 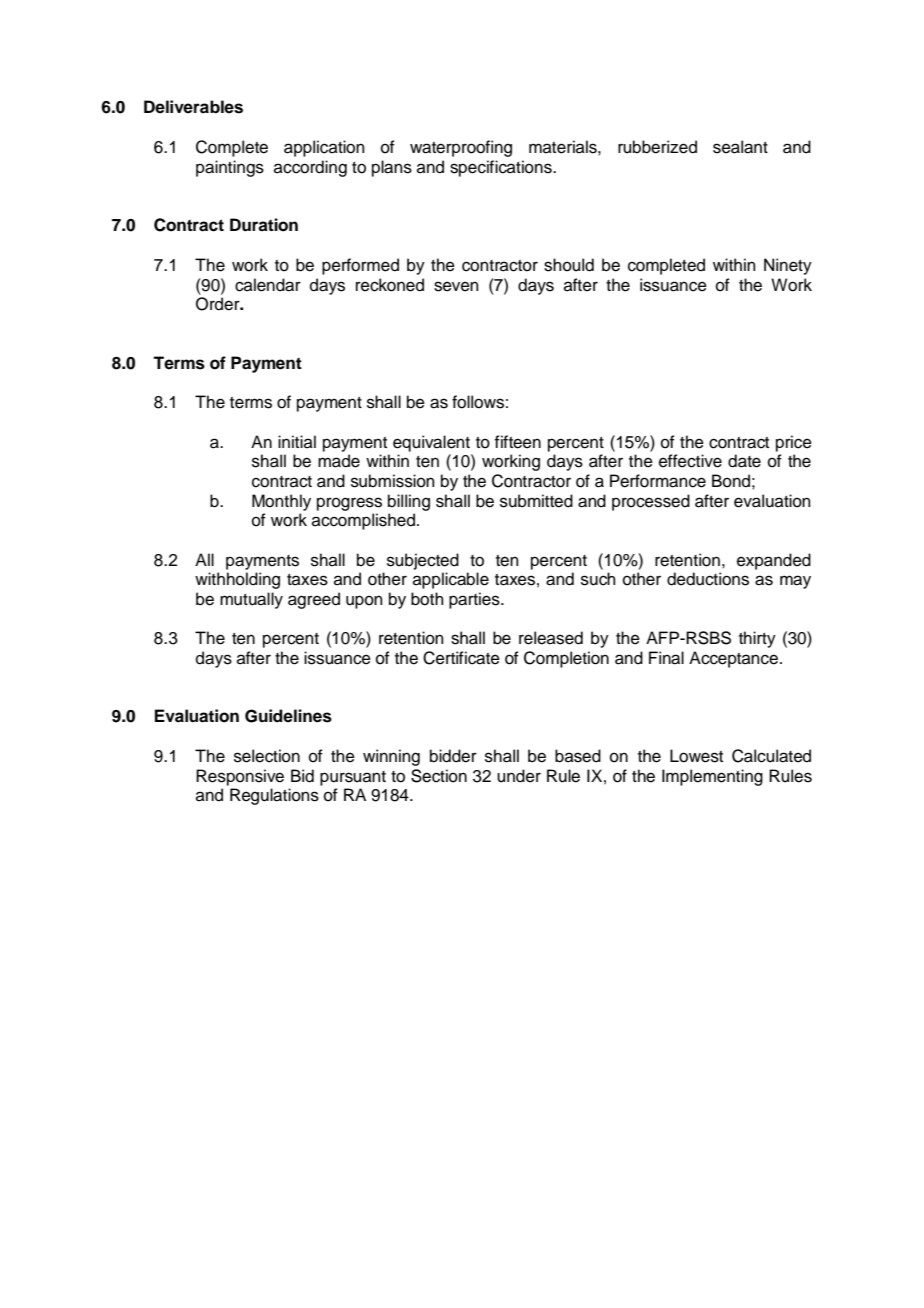 What do you see at coordinates (297, 441) in the screenshot?
I see `initial` at bounding box center [297, 441].
